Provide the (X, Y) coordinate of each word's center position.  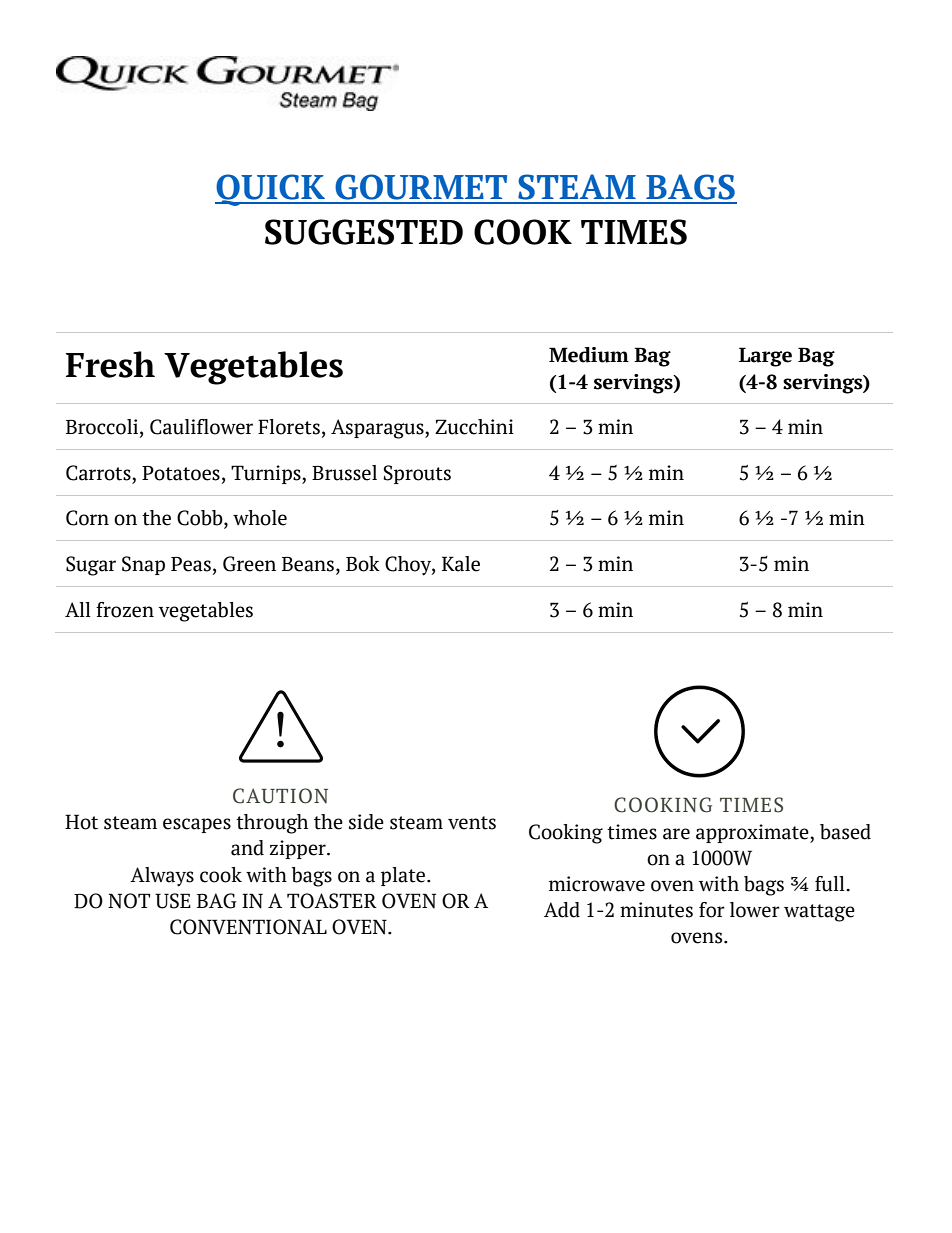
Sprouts (417, 474)
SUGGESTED (364, 232)
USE (173, 901)
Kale (461, 564)
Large (765, 357)
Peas (191, 564)
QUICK (271, 190)
